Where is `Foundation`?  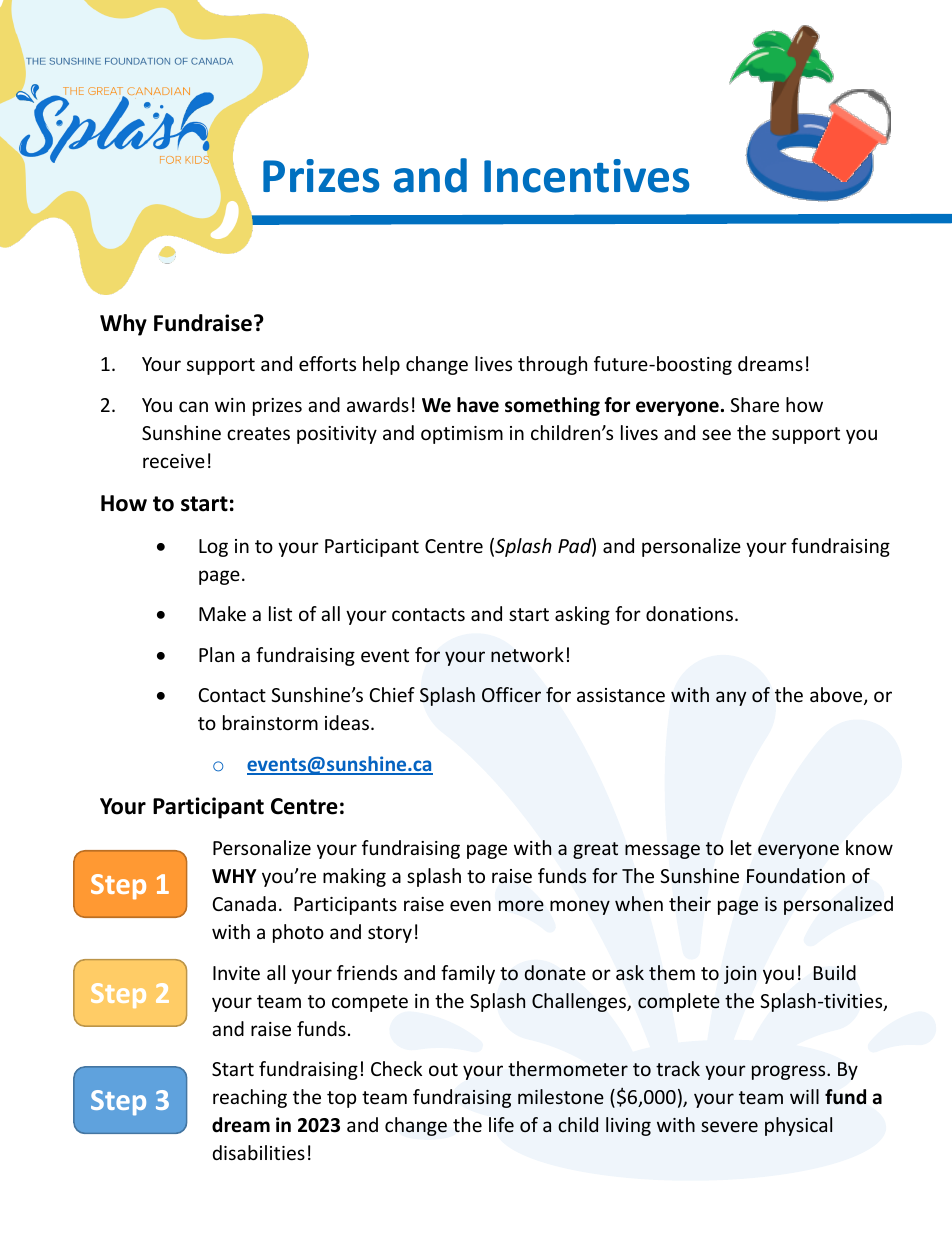 Foundation is located at coordinates (796, 875).
